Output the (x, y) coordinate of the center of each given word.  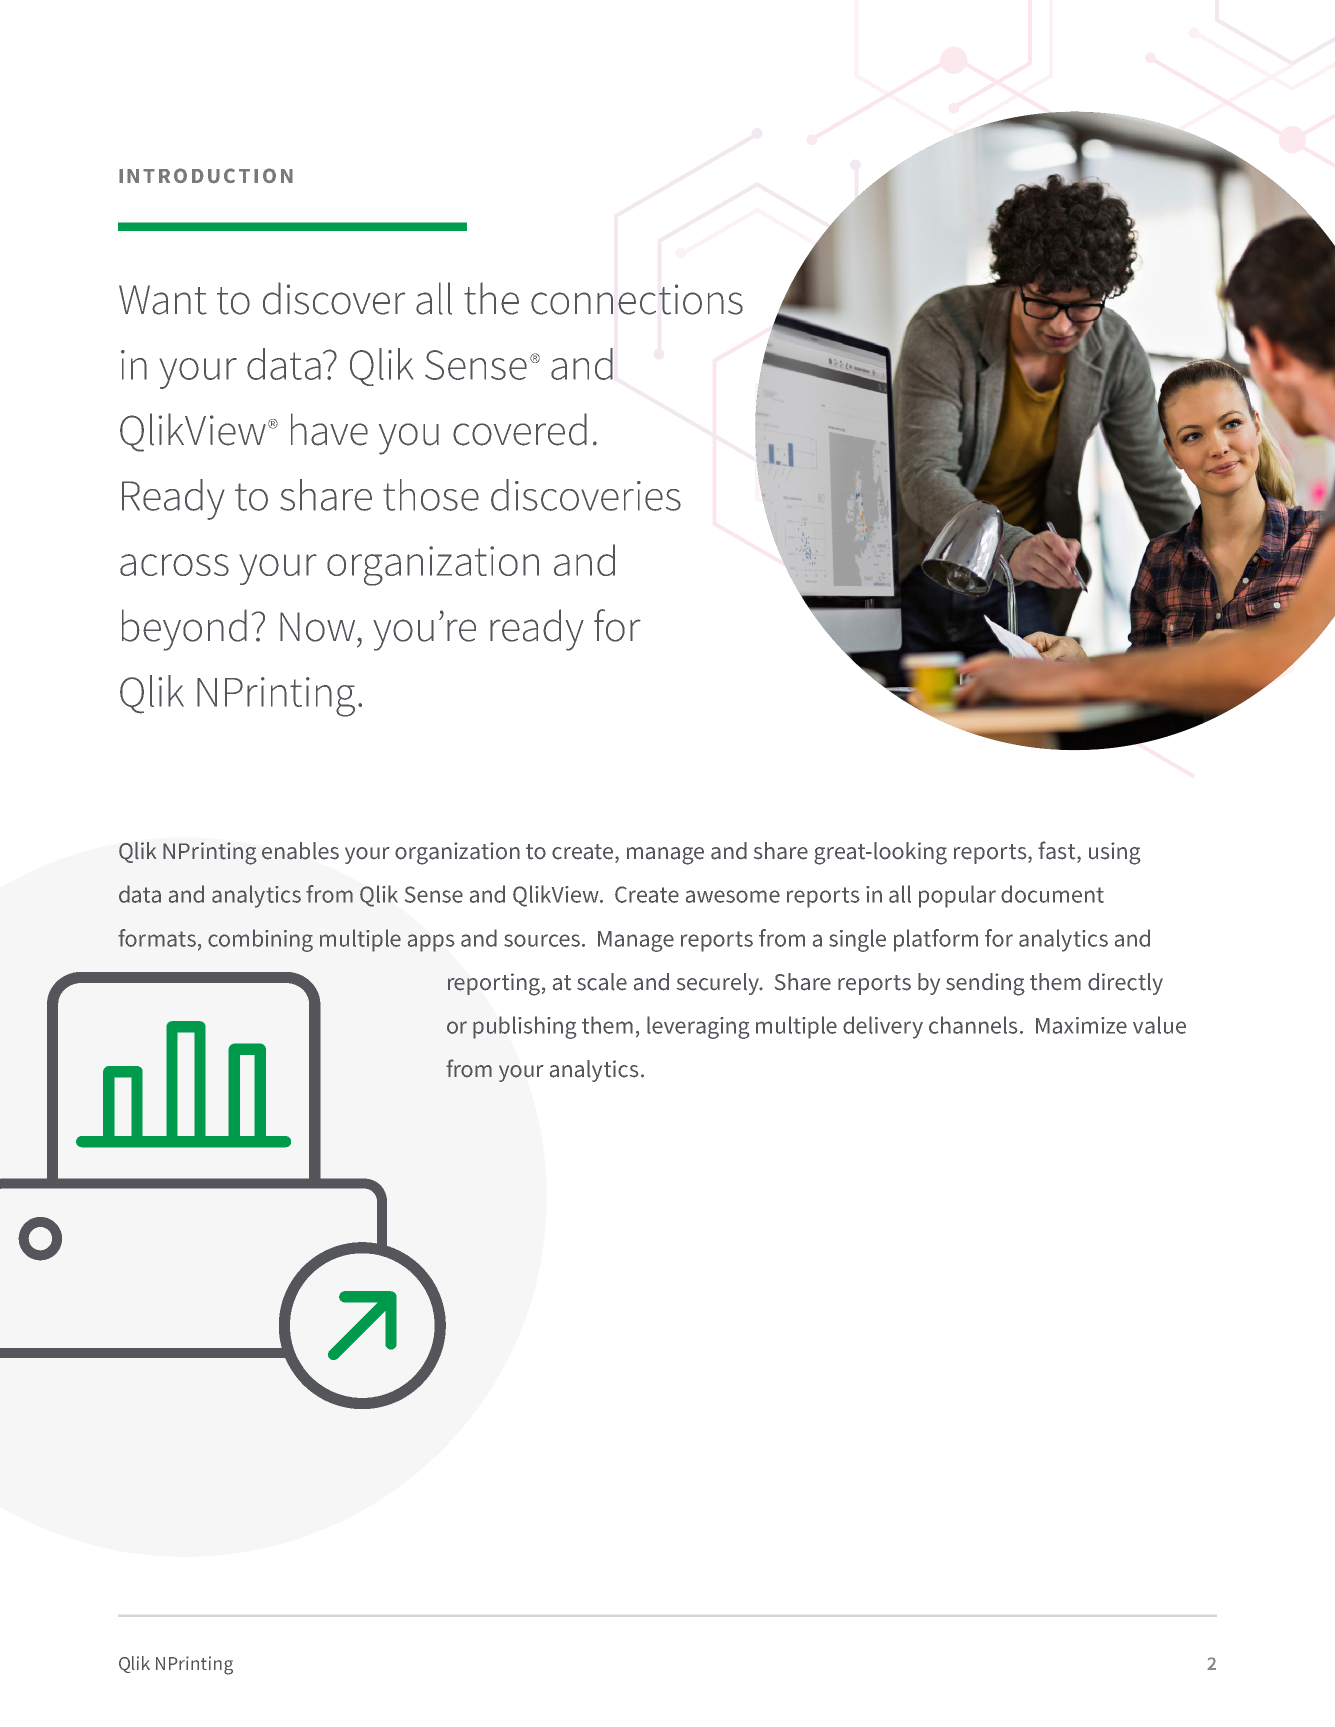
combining (260, 940)
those (431, 495)
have (329, 429)
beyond (184, 630)
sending (985, 984)
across (174, 565)
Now (319, 627)
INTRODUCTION (206, 176)
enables (300, 851)
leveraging (698, 1027)
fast (1058, 850)
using (1115, 853)
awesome (733, 896)
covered (520, 429)
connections (637, 299)
